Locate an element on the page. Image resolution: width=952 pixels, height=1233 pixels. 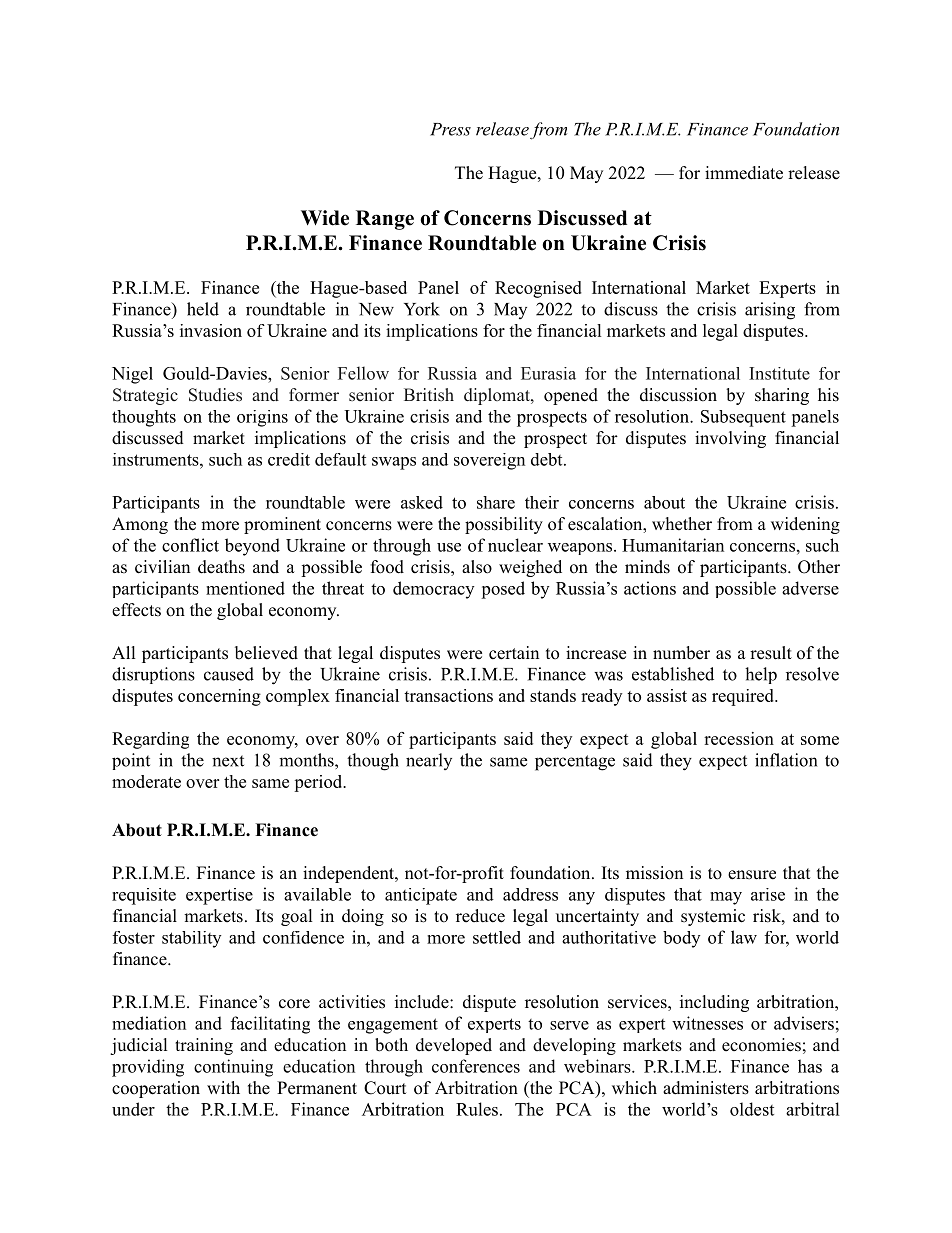
Range is located at coordinates (385, 220).
